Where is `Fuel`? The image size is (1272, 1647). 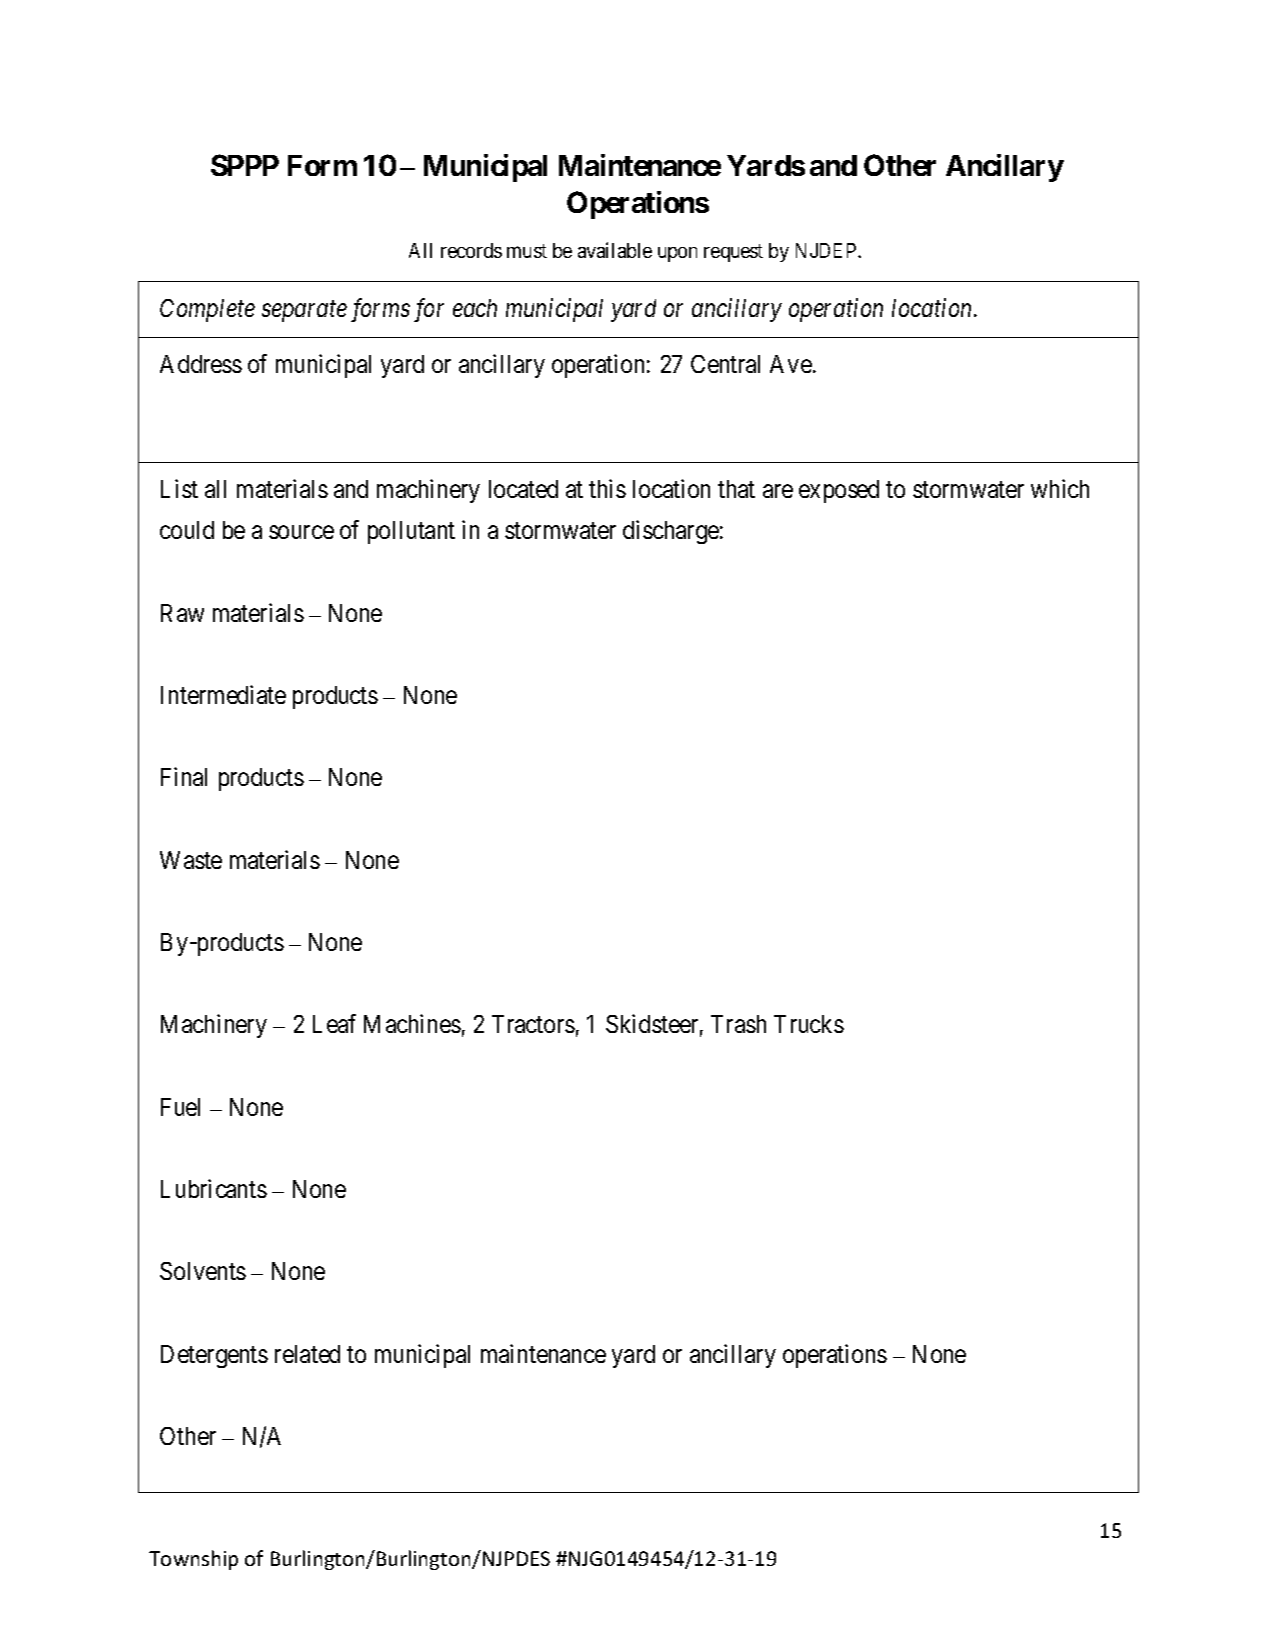 Fuel is located at coordinates (180, 1107).
